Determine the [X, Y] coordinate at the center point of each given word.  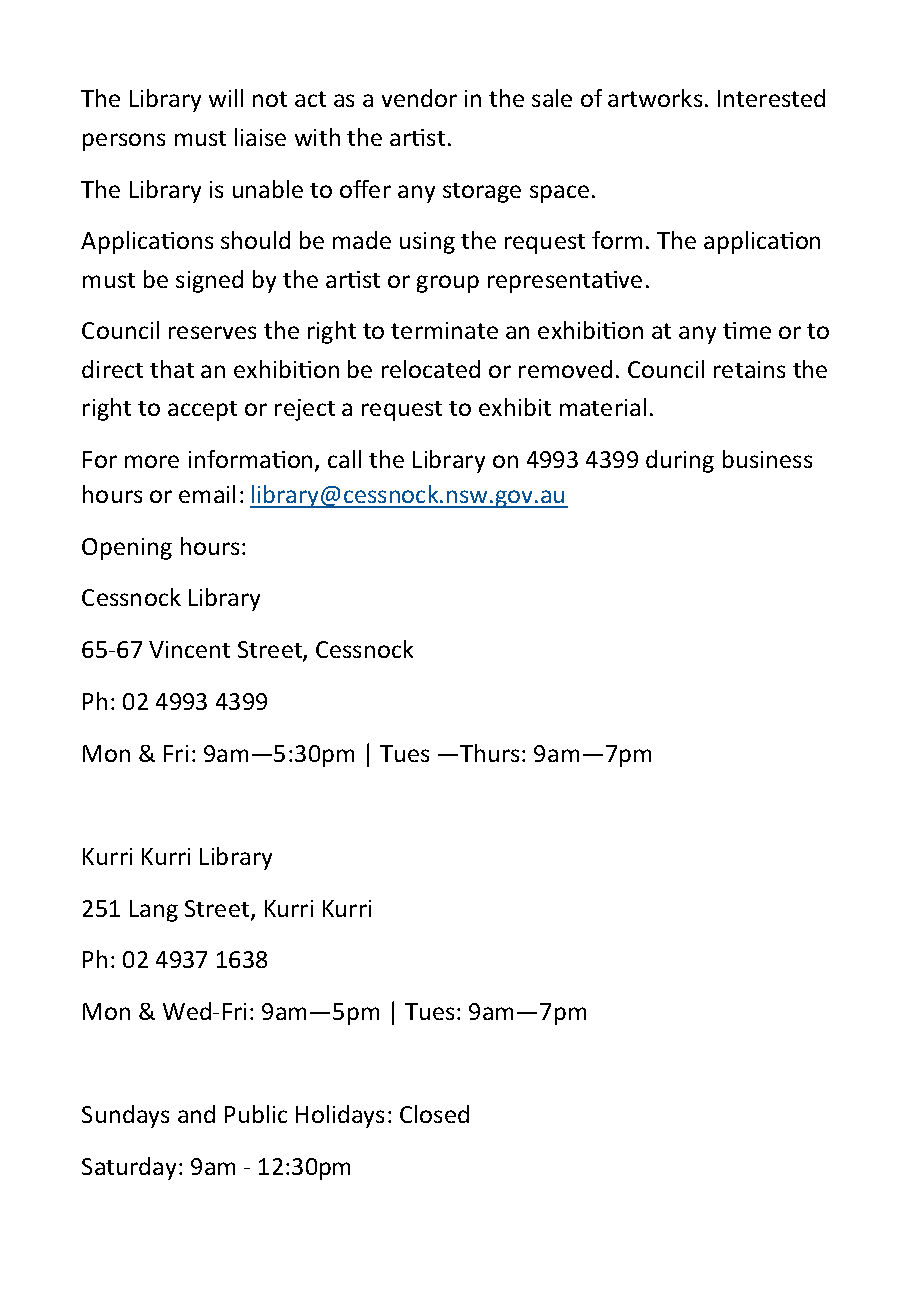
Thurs [489, 753]
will [226, 98]
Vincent [189, 649]
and [196, 1114]
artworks [655, 98]
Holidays [340, 1116]
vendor [419, 98]
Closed [434, 1114]
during [680, 461]
